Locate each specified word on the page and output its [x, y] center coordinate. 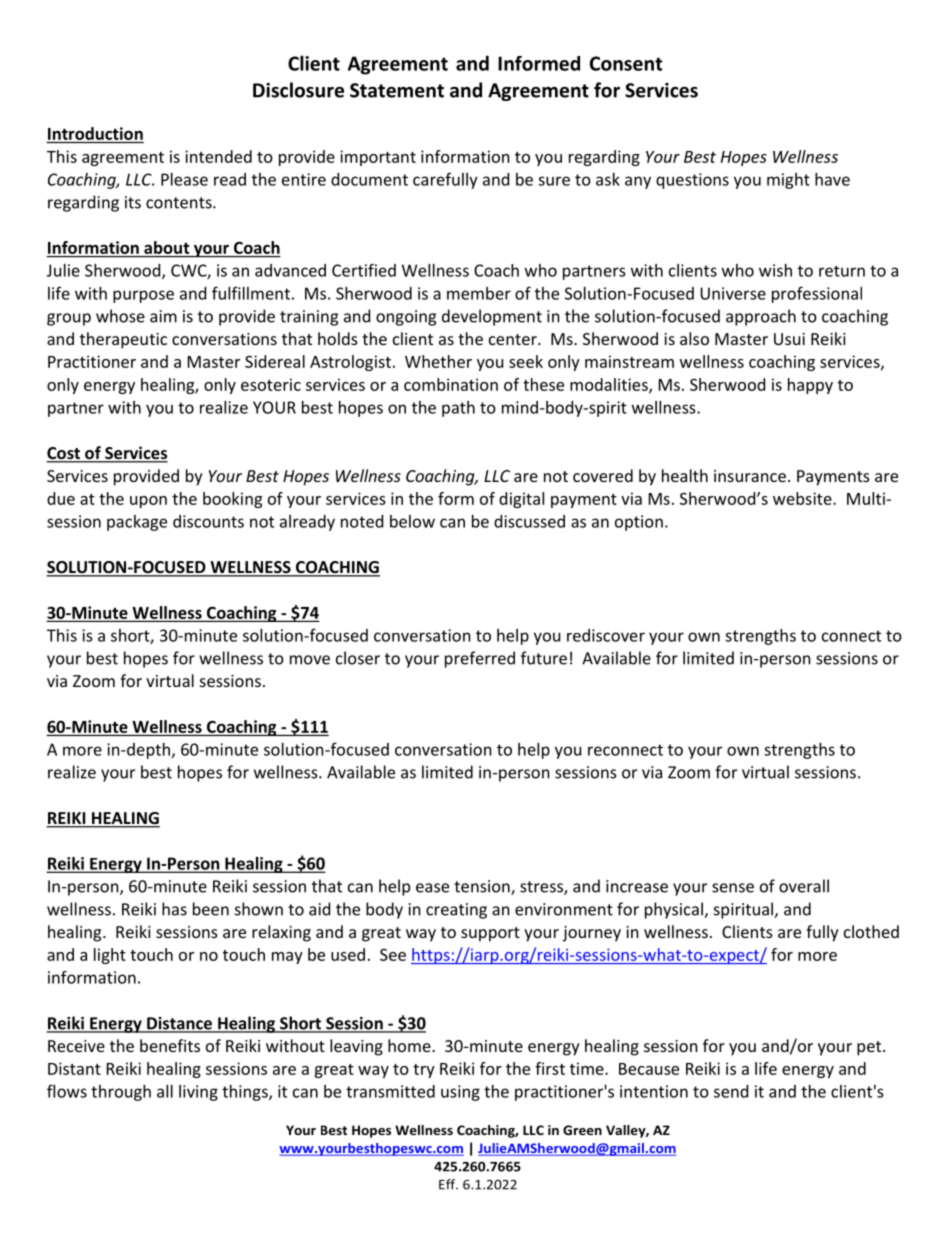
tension [483, 887]
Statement [397, 90]
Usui [789, 339]
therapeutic [123, 340]
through [121, 1093]
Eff [448, 1184]
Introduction [95, 133]
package [137, 523]
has [174, 909]
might [788, 181]
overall [804, 886]
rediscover [606, 635]
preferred [480, 659]
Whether [438, 361]
